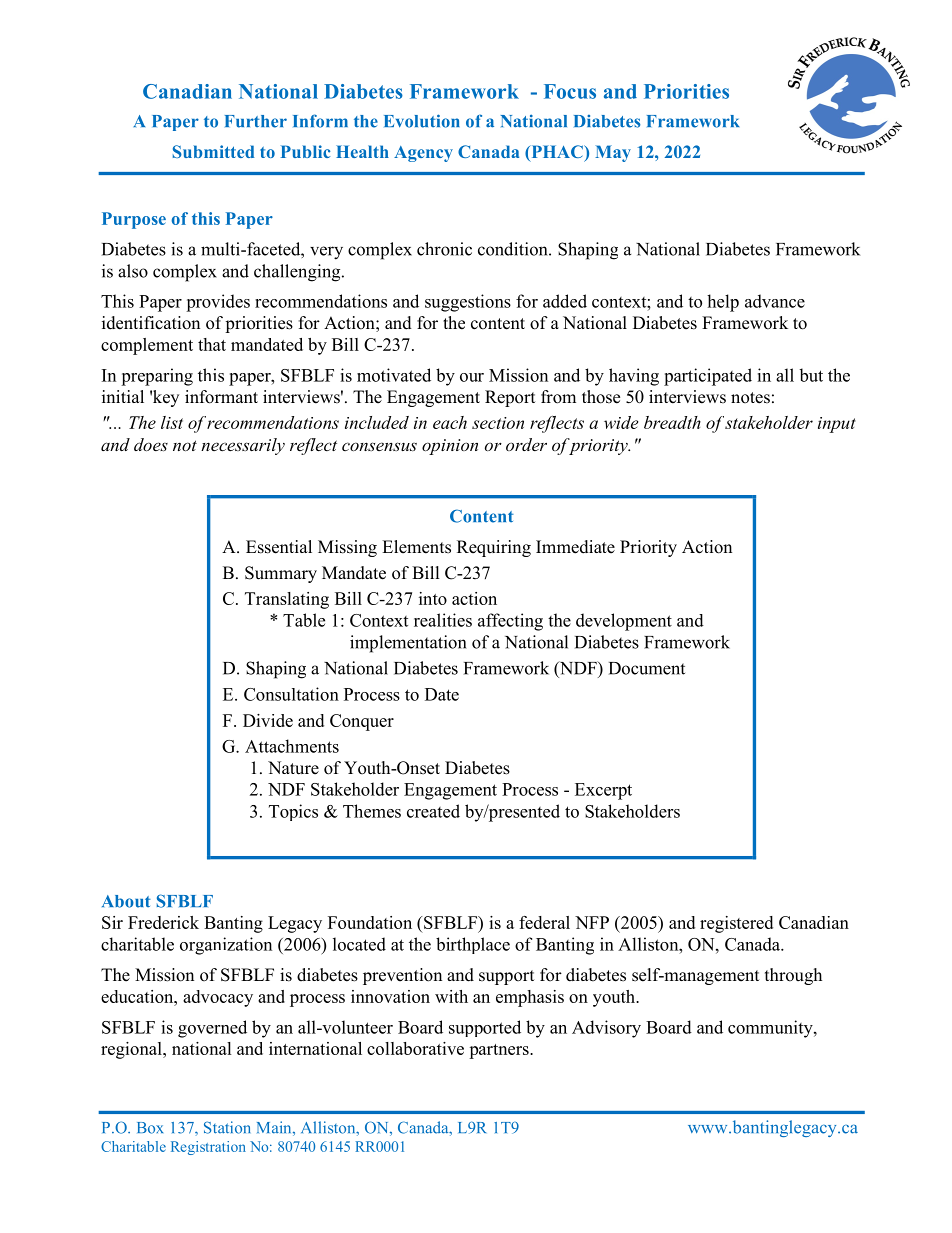  I want to click on that, so click(212, 344).
